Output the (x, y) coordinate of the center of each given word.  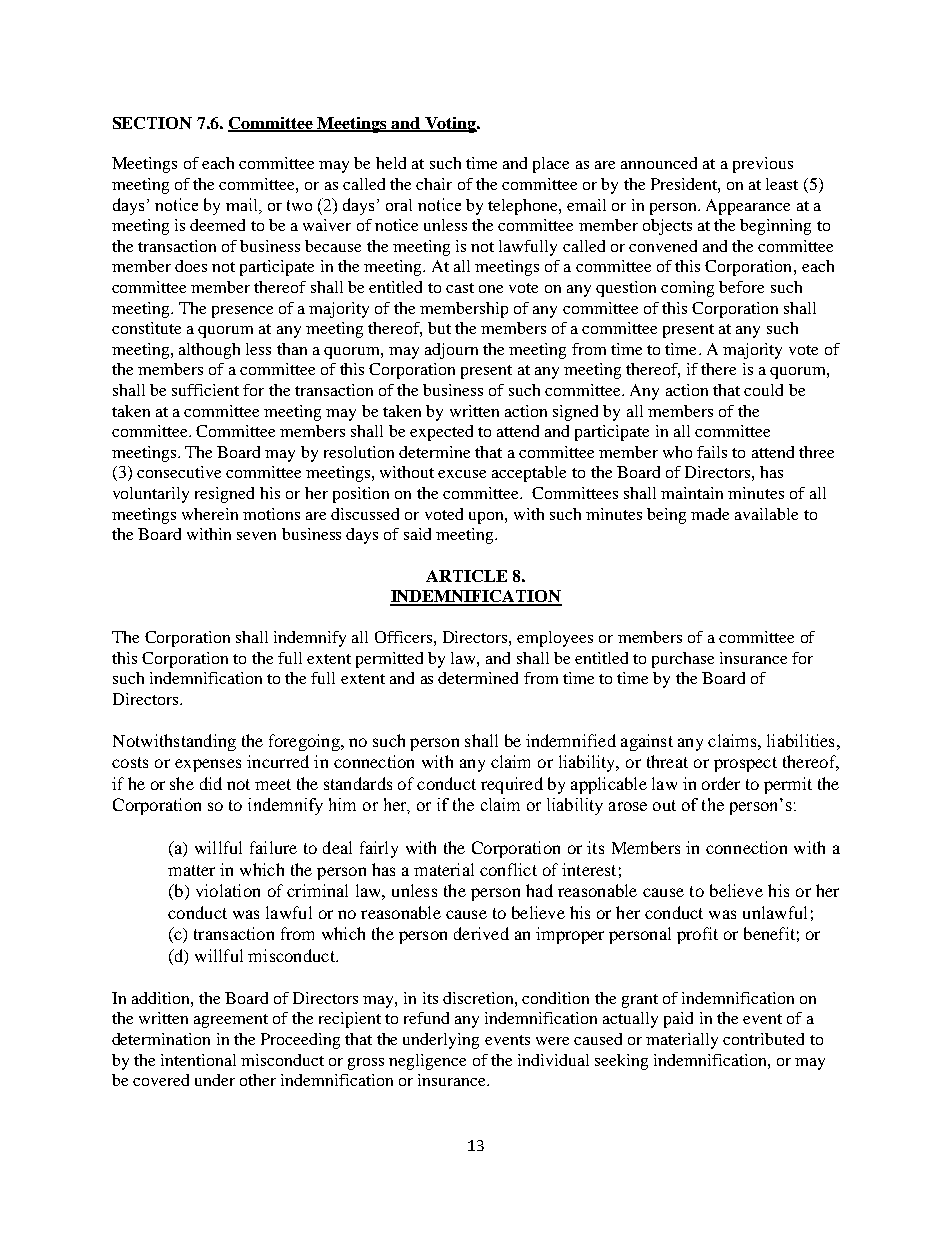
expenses (208, 765)
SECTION (152, 123)
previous (763, 165)
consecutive (179, 472)
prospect (745, 764)
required (512, 785)
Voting (450, 125)
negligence (427, 1062)
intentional (198, 1060)
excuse (462, 474)
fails (712, 452)
